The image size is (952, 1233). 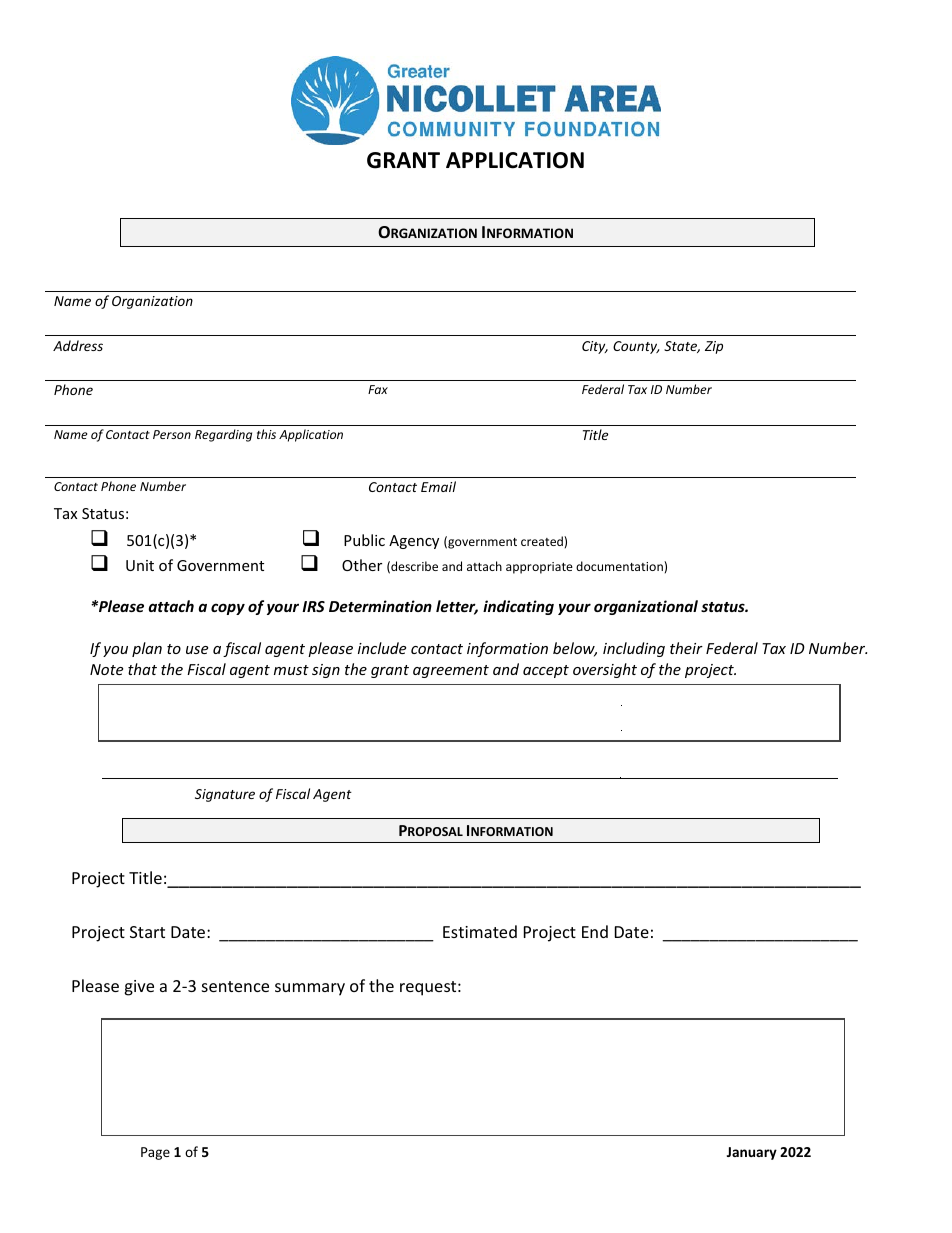 What do you see at coordinates (78, 345) in the screenshot?
I see `Address` at bounding box center [78, 345].
